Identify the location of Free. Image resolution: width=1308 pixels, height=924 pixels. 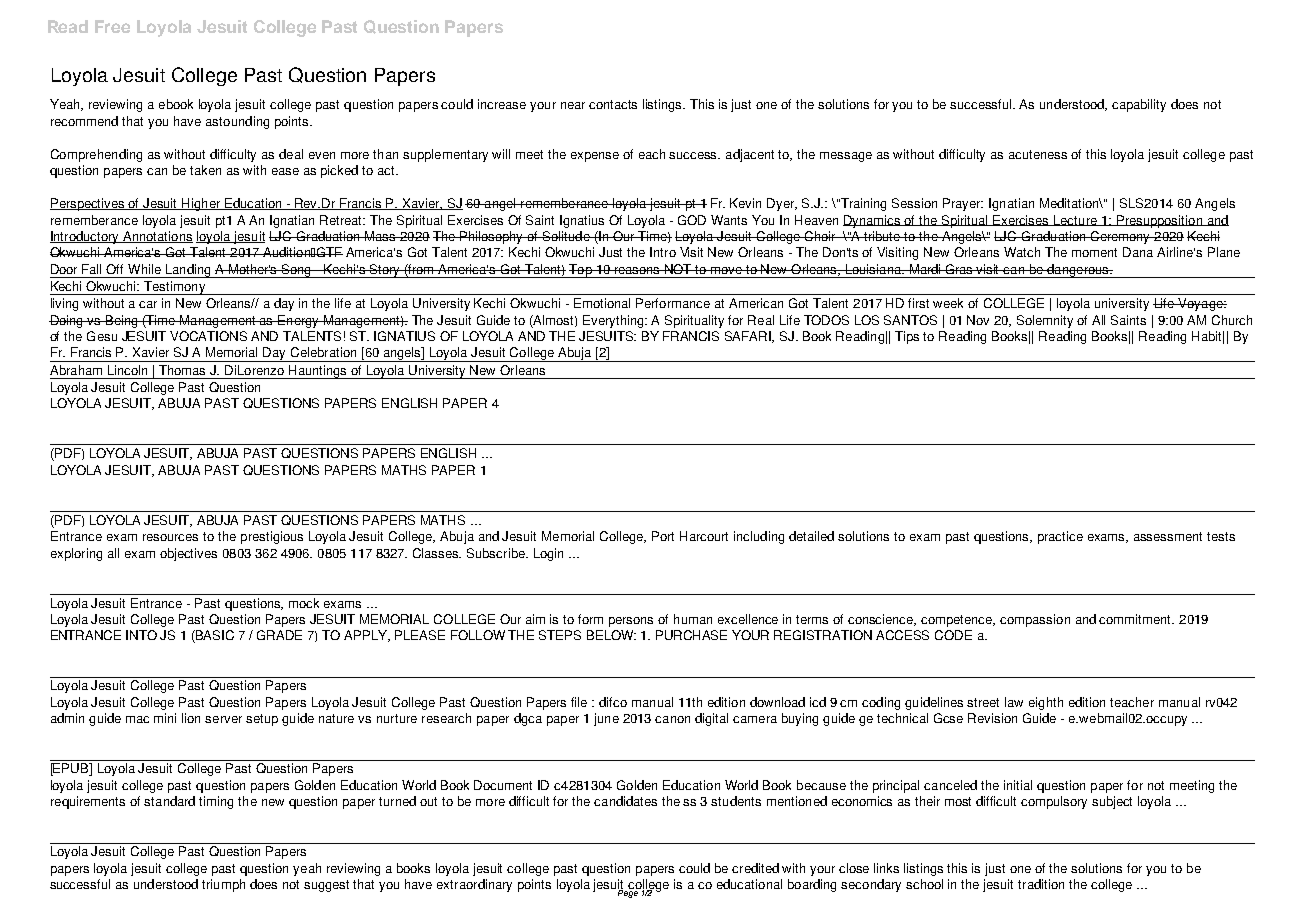
(112, 26).
